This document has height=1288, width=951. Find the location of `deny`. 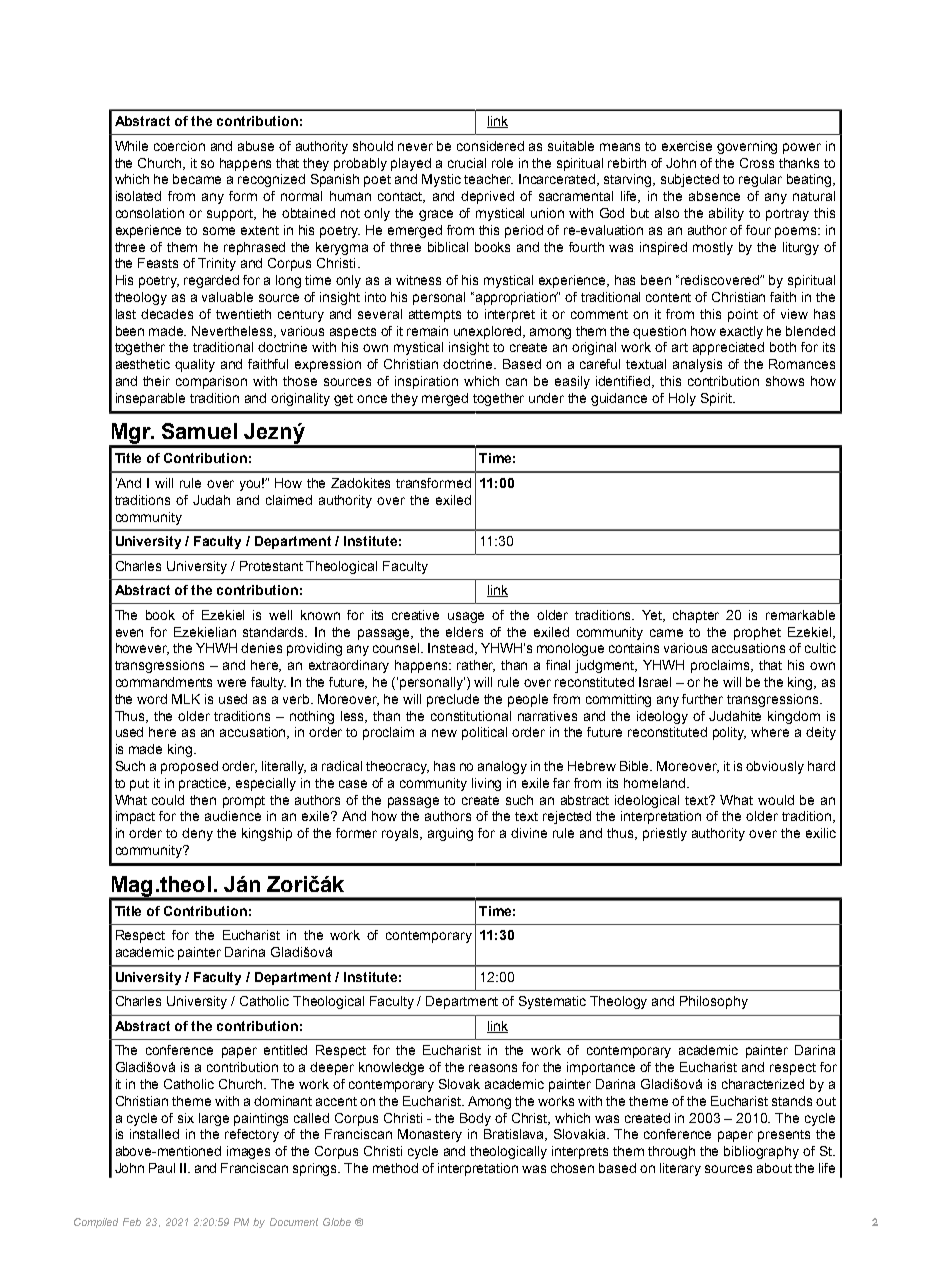

deny is located at coordinates (197, 834).
